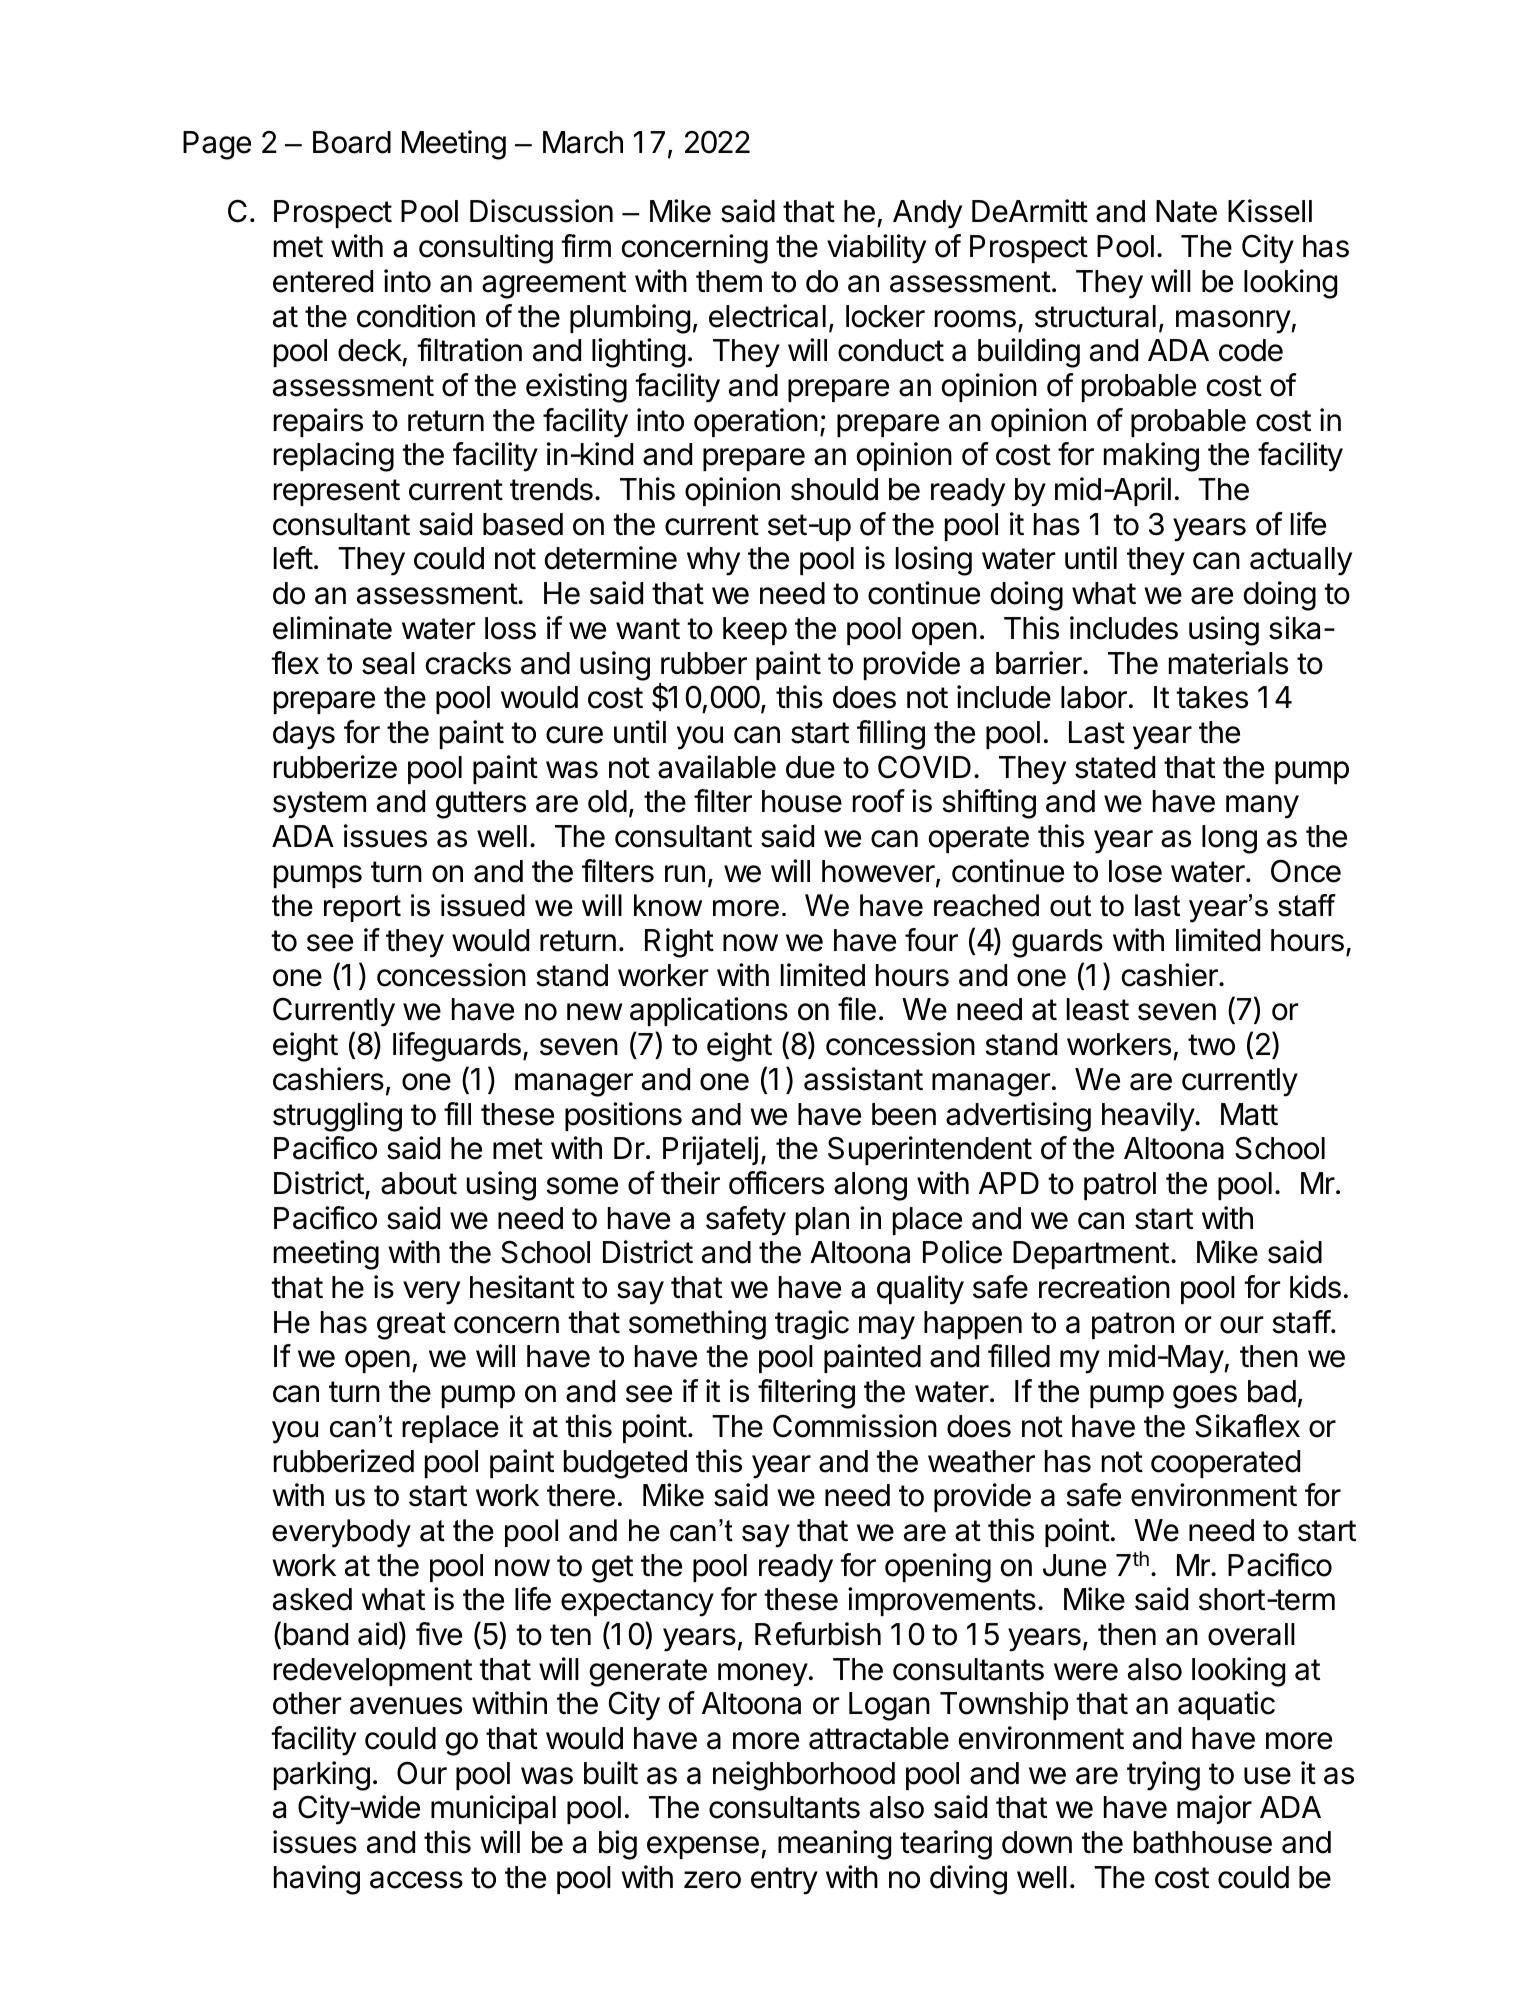 This image has height=1991, width=1539. Describe the element at coordinates (1120, 1186) in the image. I see `patrol` at that location.
